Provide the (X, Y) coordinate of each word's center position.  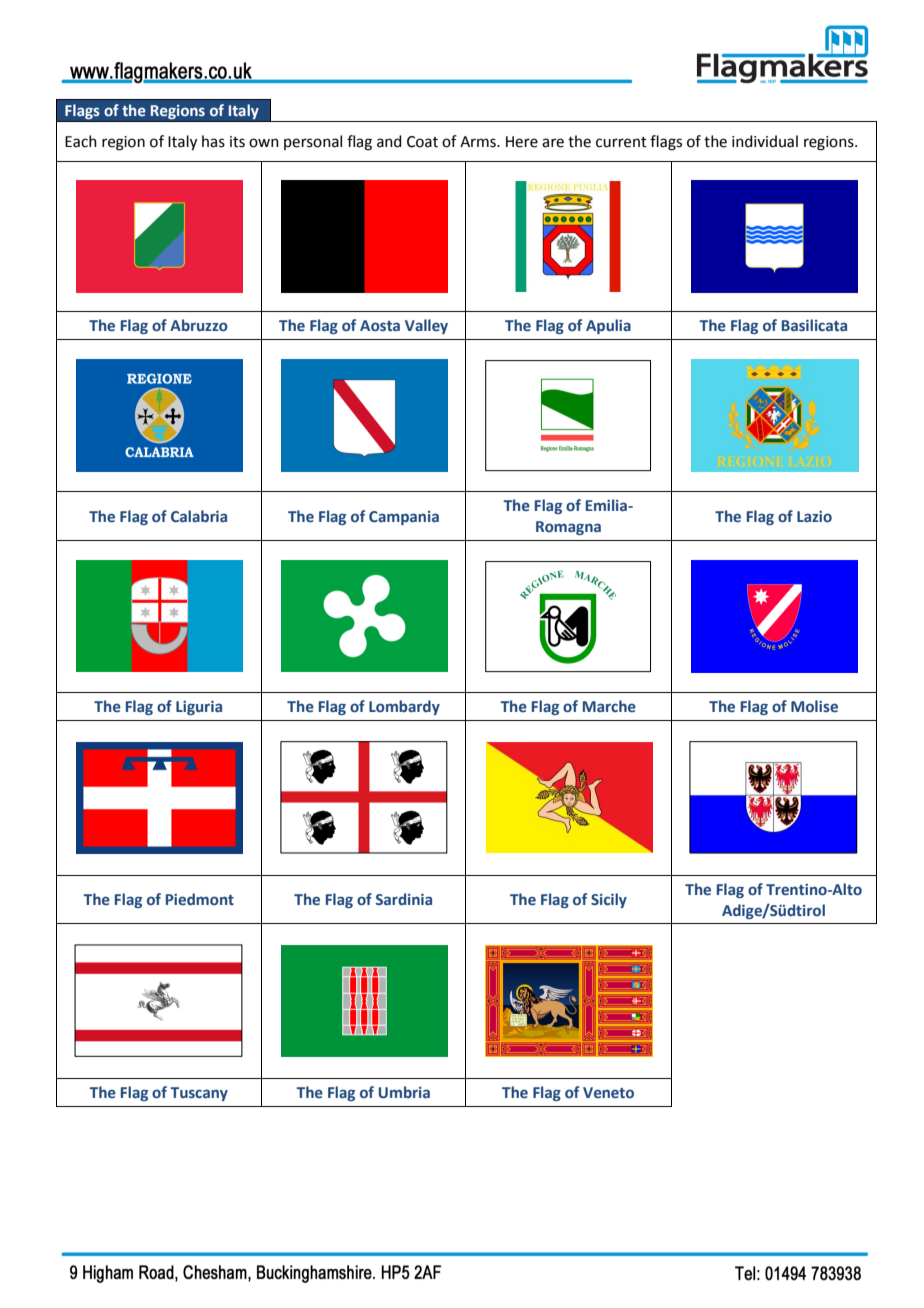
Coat (422, 142)
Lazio (814, 516)
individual (765, 141)
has (213, 141)
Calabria (199, 516)
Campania (404, 518)
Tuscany (199, 1094)
